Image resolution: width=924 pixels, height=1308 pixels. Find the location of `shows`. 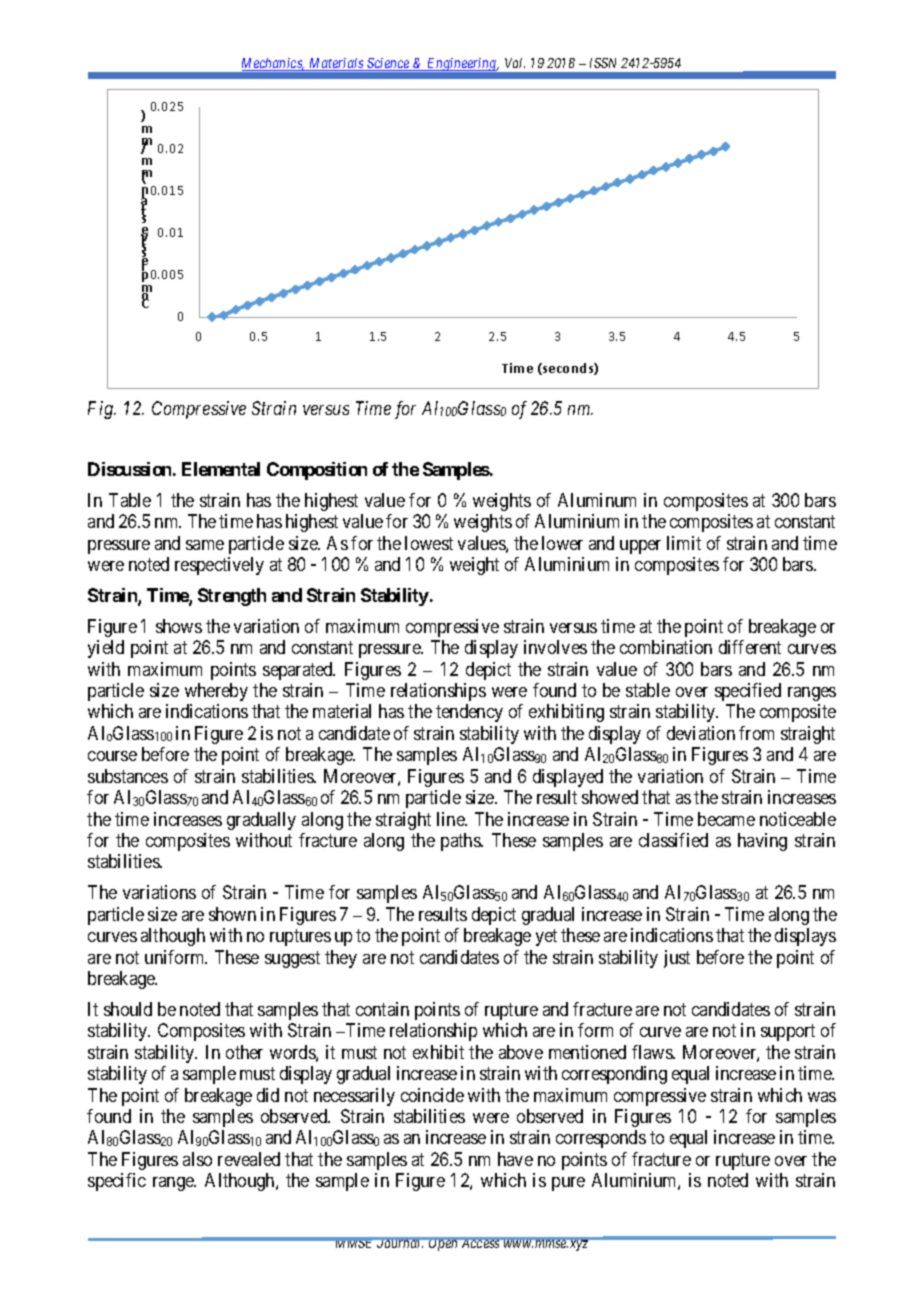

shows is located at coordinates (179, 626).
